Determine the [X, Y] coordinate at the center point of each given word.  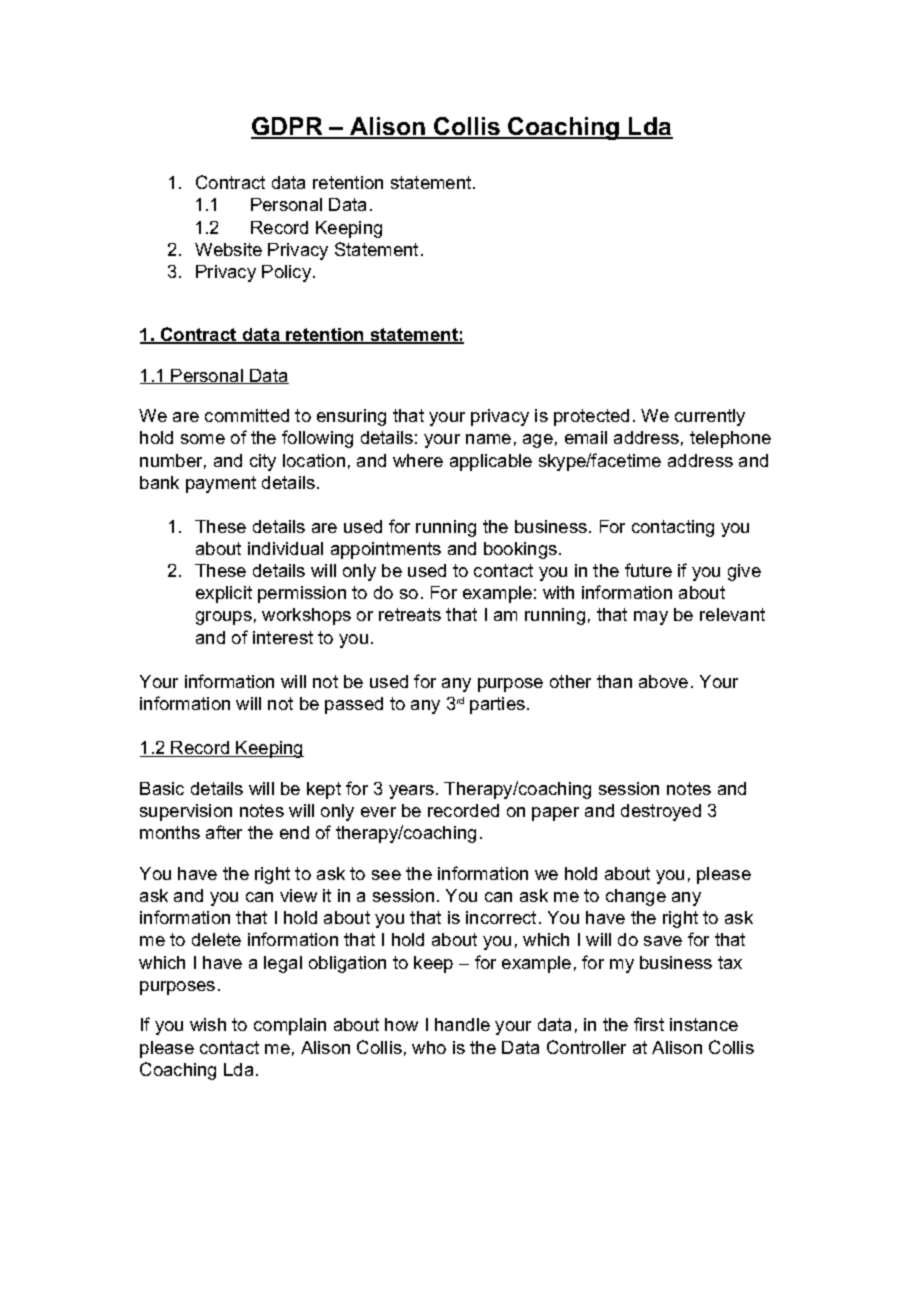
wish [208, 1024]
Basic [162, 788]
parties [497, 705]
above [663, 681]
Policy [288, 273]
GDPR [288, 127]
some [203, 439]
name [488, 439]
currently [710, 417]
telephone [730, 439]
